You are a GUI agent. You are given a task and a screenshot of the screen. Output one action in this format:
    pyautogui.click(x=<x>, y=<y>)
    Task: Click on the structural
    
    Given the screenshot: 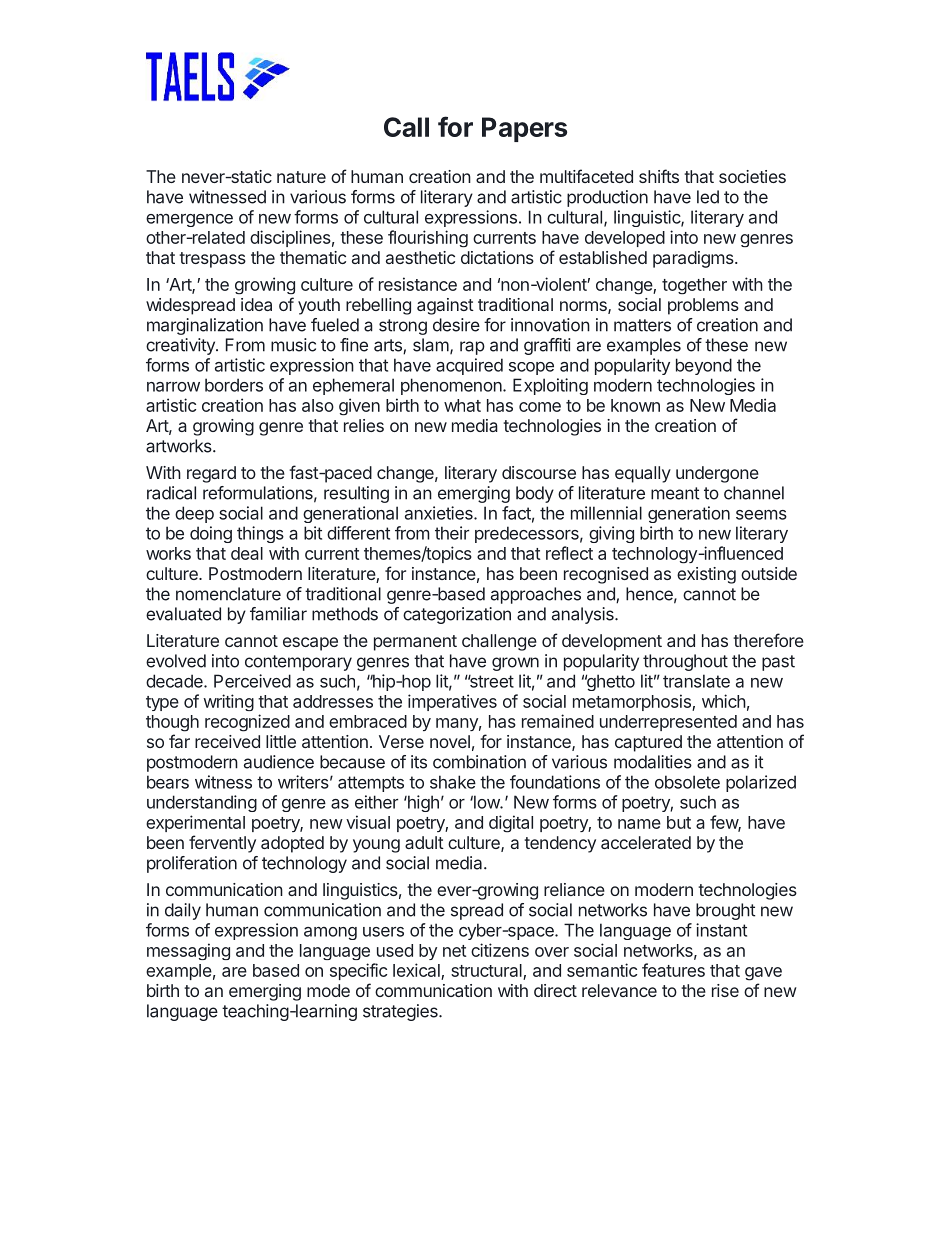 What is the action you would take?
    pyautogui.click(x=487, y=972)
